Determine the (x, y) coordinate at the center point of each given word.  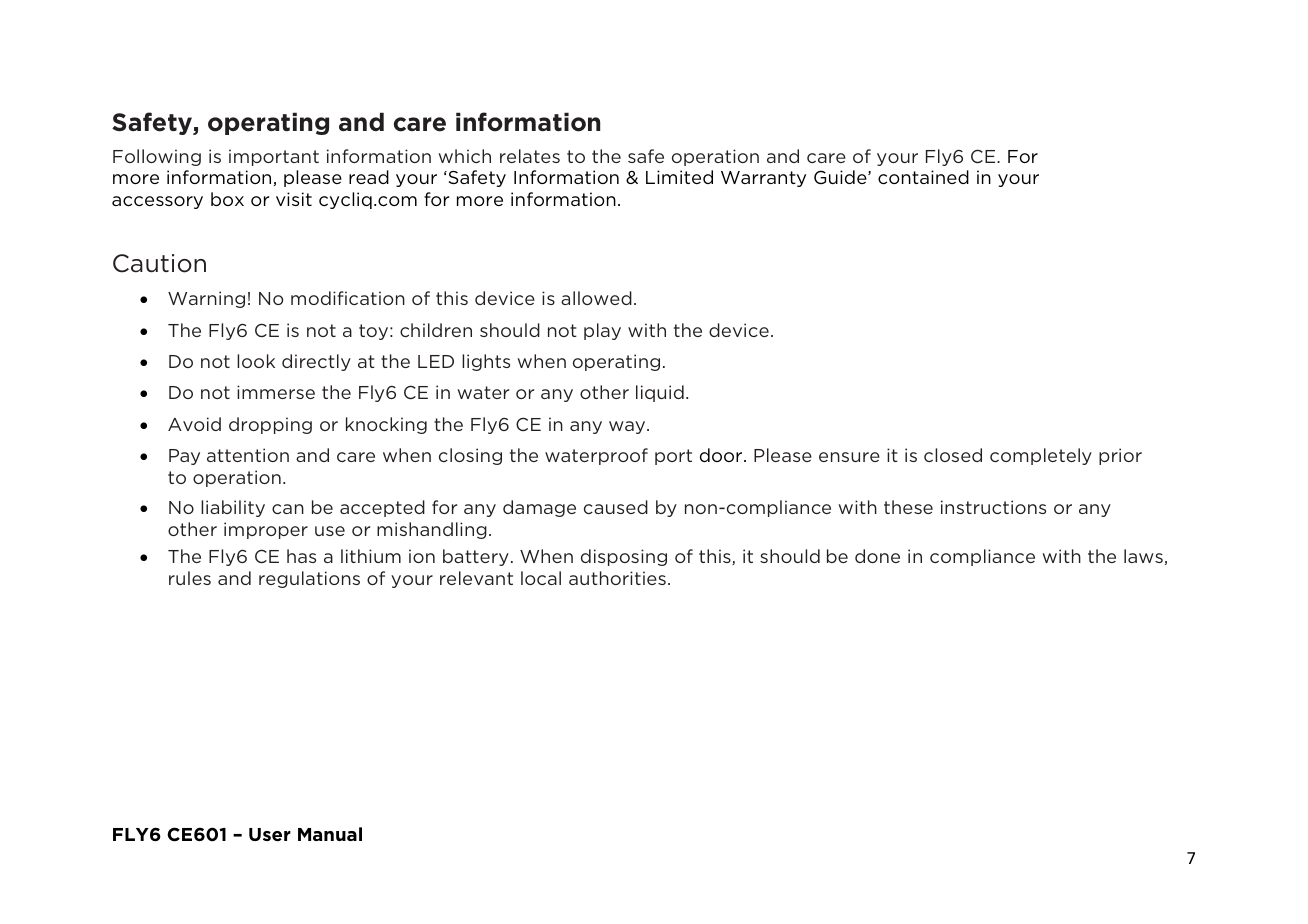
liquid (660, 393)
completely (1041, 456)
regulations (309, 579)
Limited (679, 177)
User (270, 835)
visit (294, 199)
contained (923, 177)
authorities (617, 578)
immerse (276, 392)
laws (1143, 556)
